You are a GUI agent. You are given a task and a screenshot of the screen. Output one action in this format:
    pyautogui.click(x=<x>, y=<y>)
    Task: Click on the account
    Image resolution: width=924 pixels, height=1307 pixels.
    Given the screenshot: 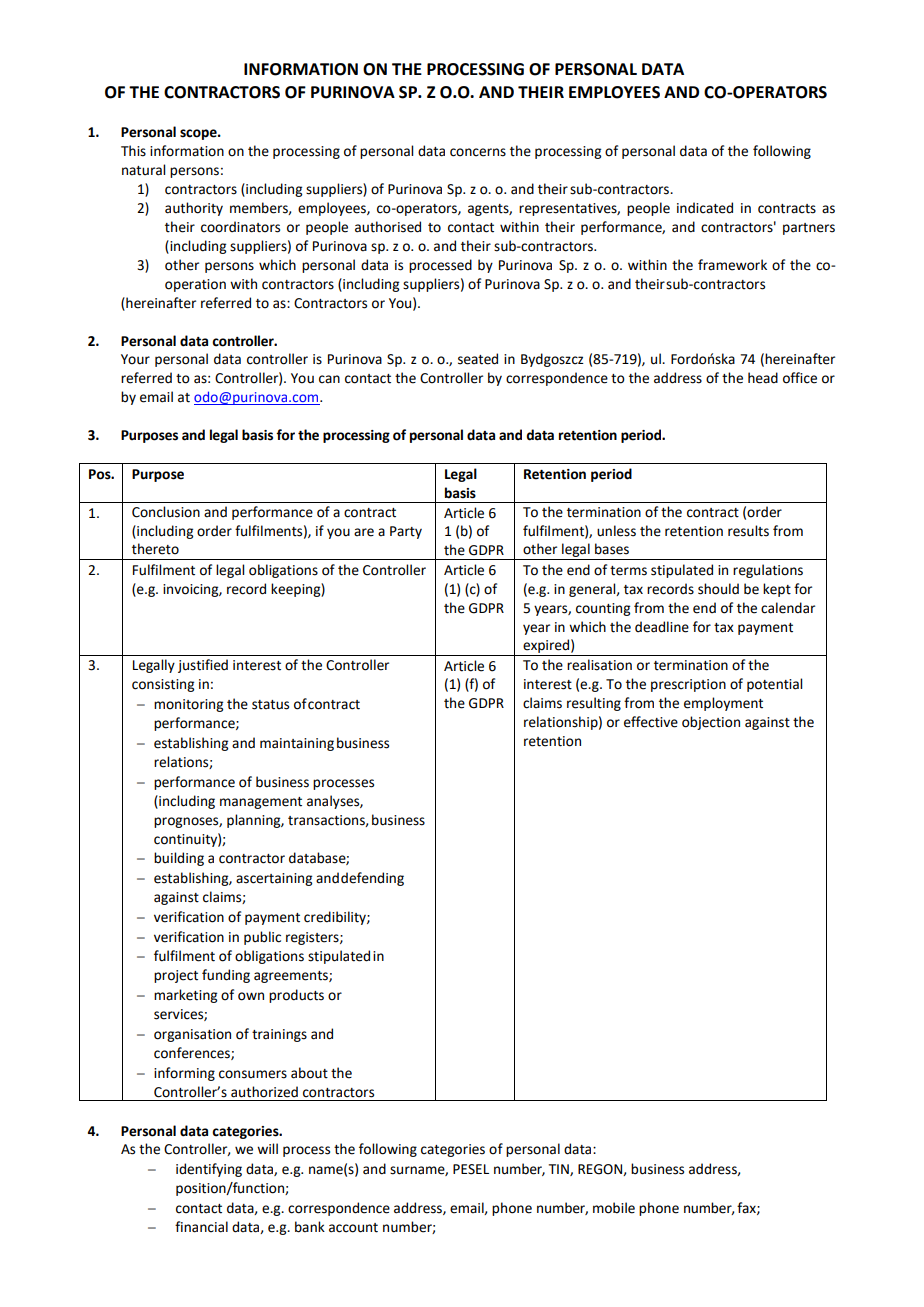 What is the action you would take?
    pyautogui.click(x=353, y=1228)
